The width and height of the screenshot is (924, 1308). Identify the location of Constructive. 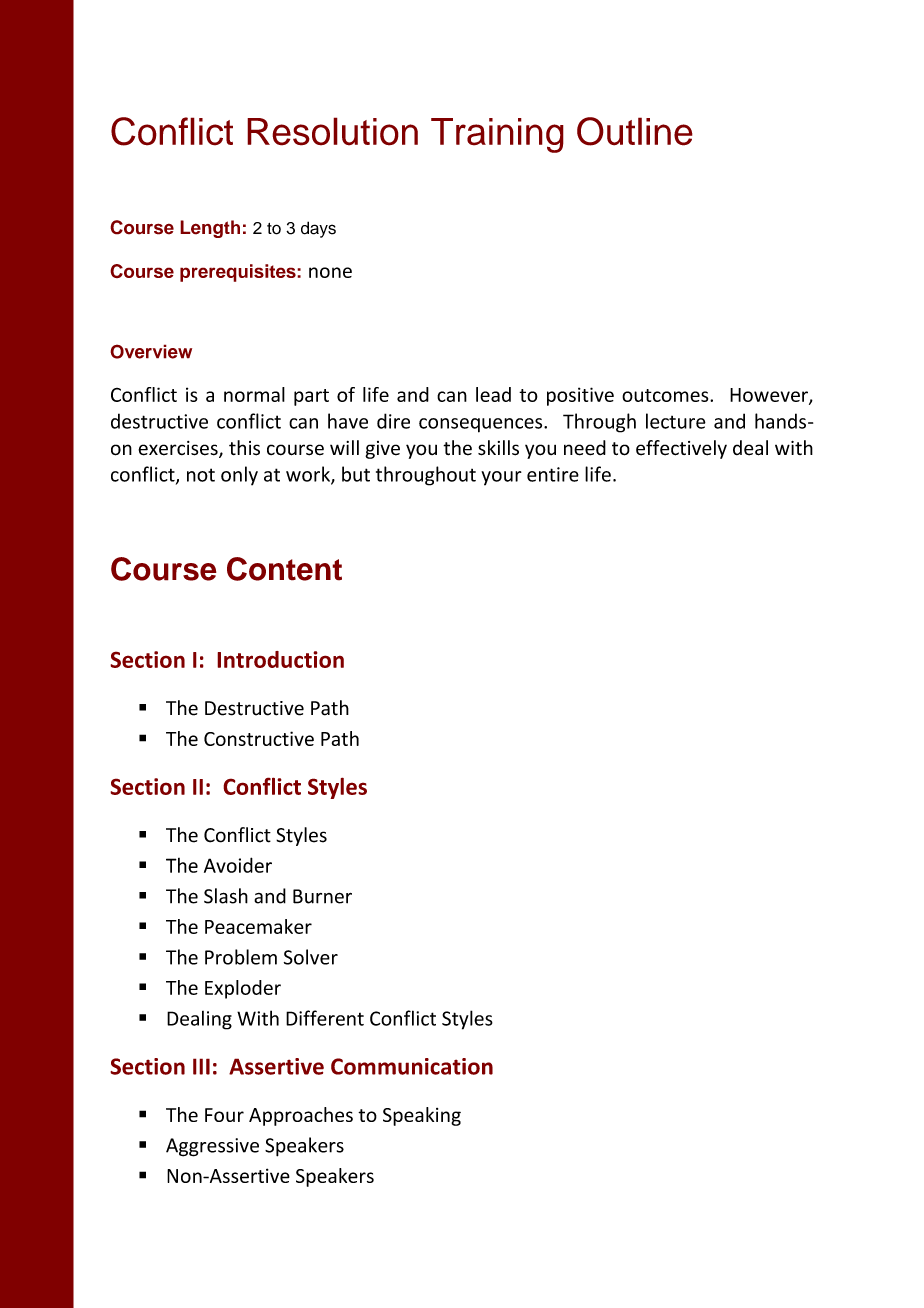
(259, 738).
